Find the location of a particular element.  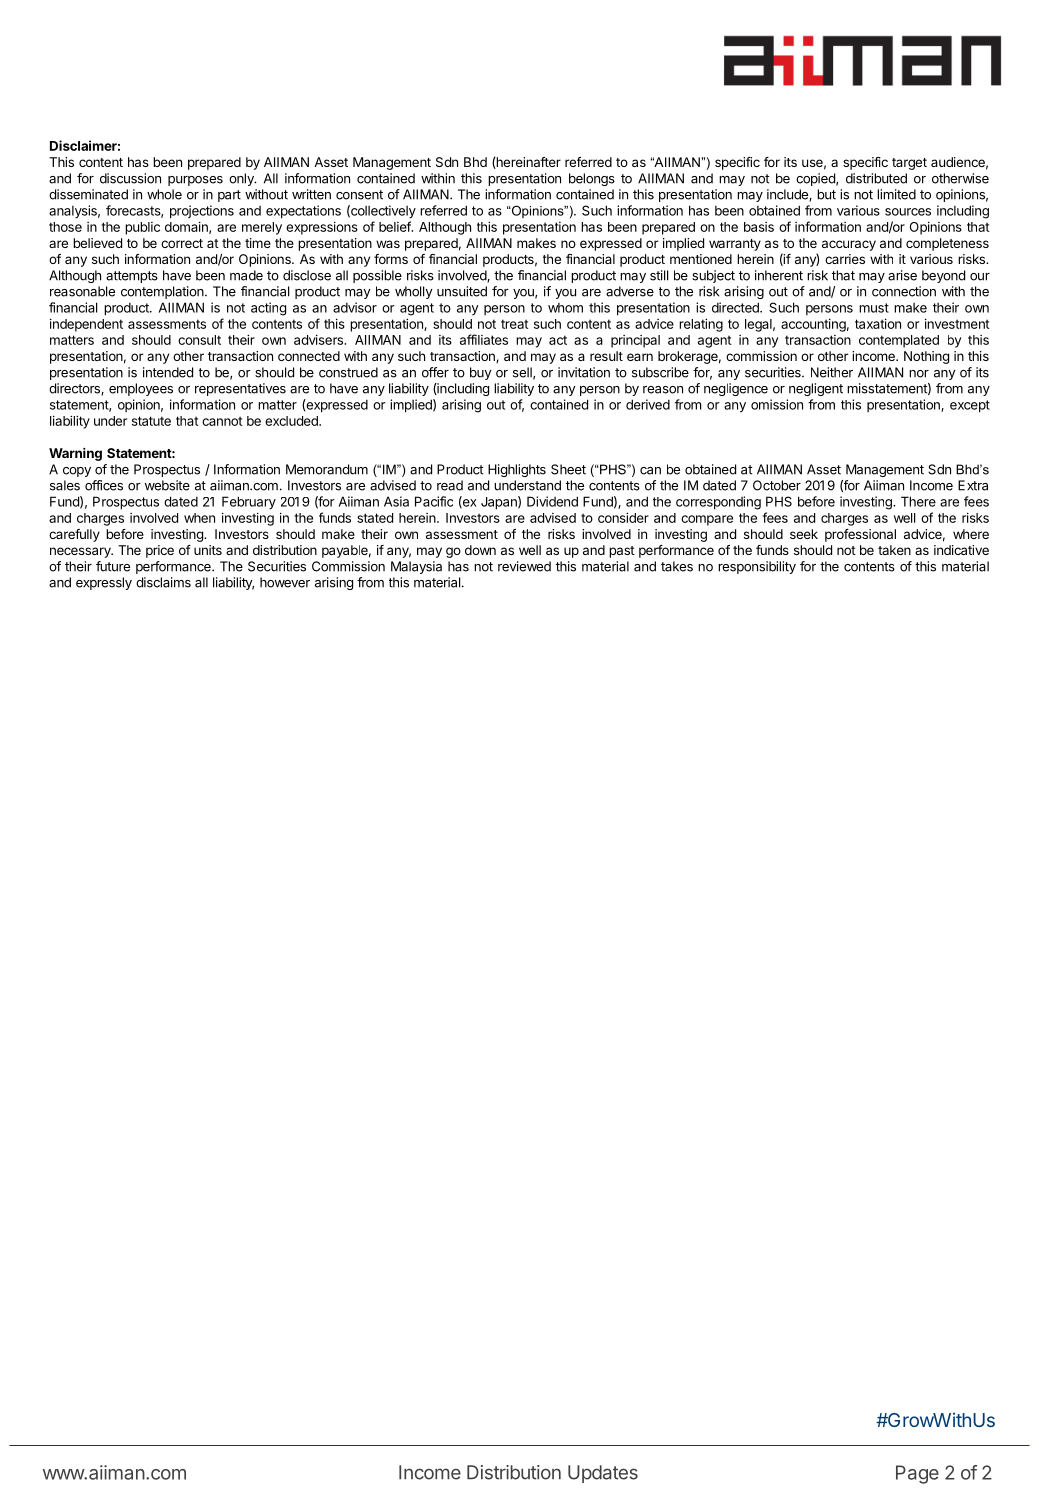

disclaims is located at coordinates (163, 582).
